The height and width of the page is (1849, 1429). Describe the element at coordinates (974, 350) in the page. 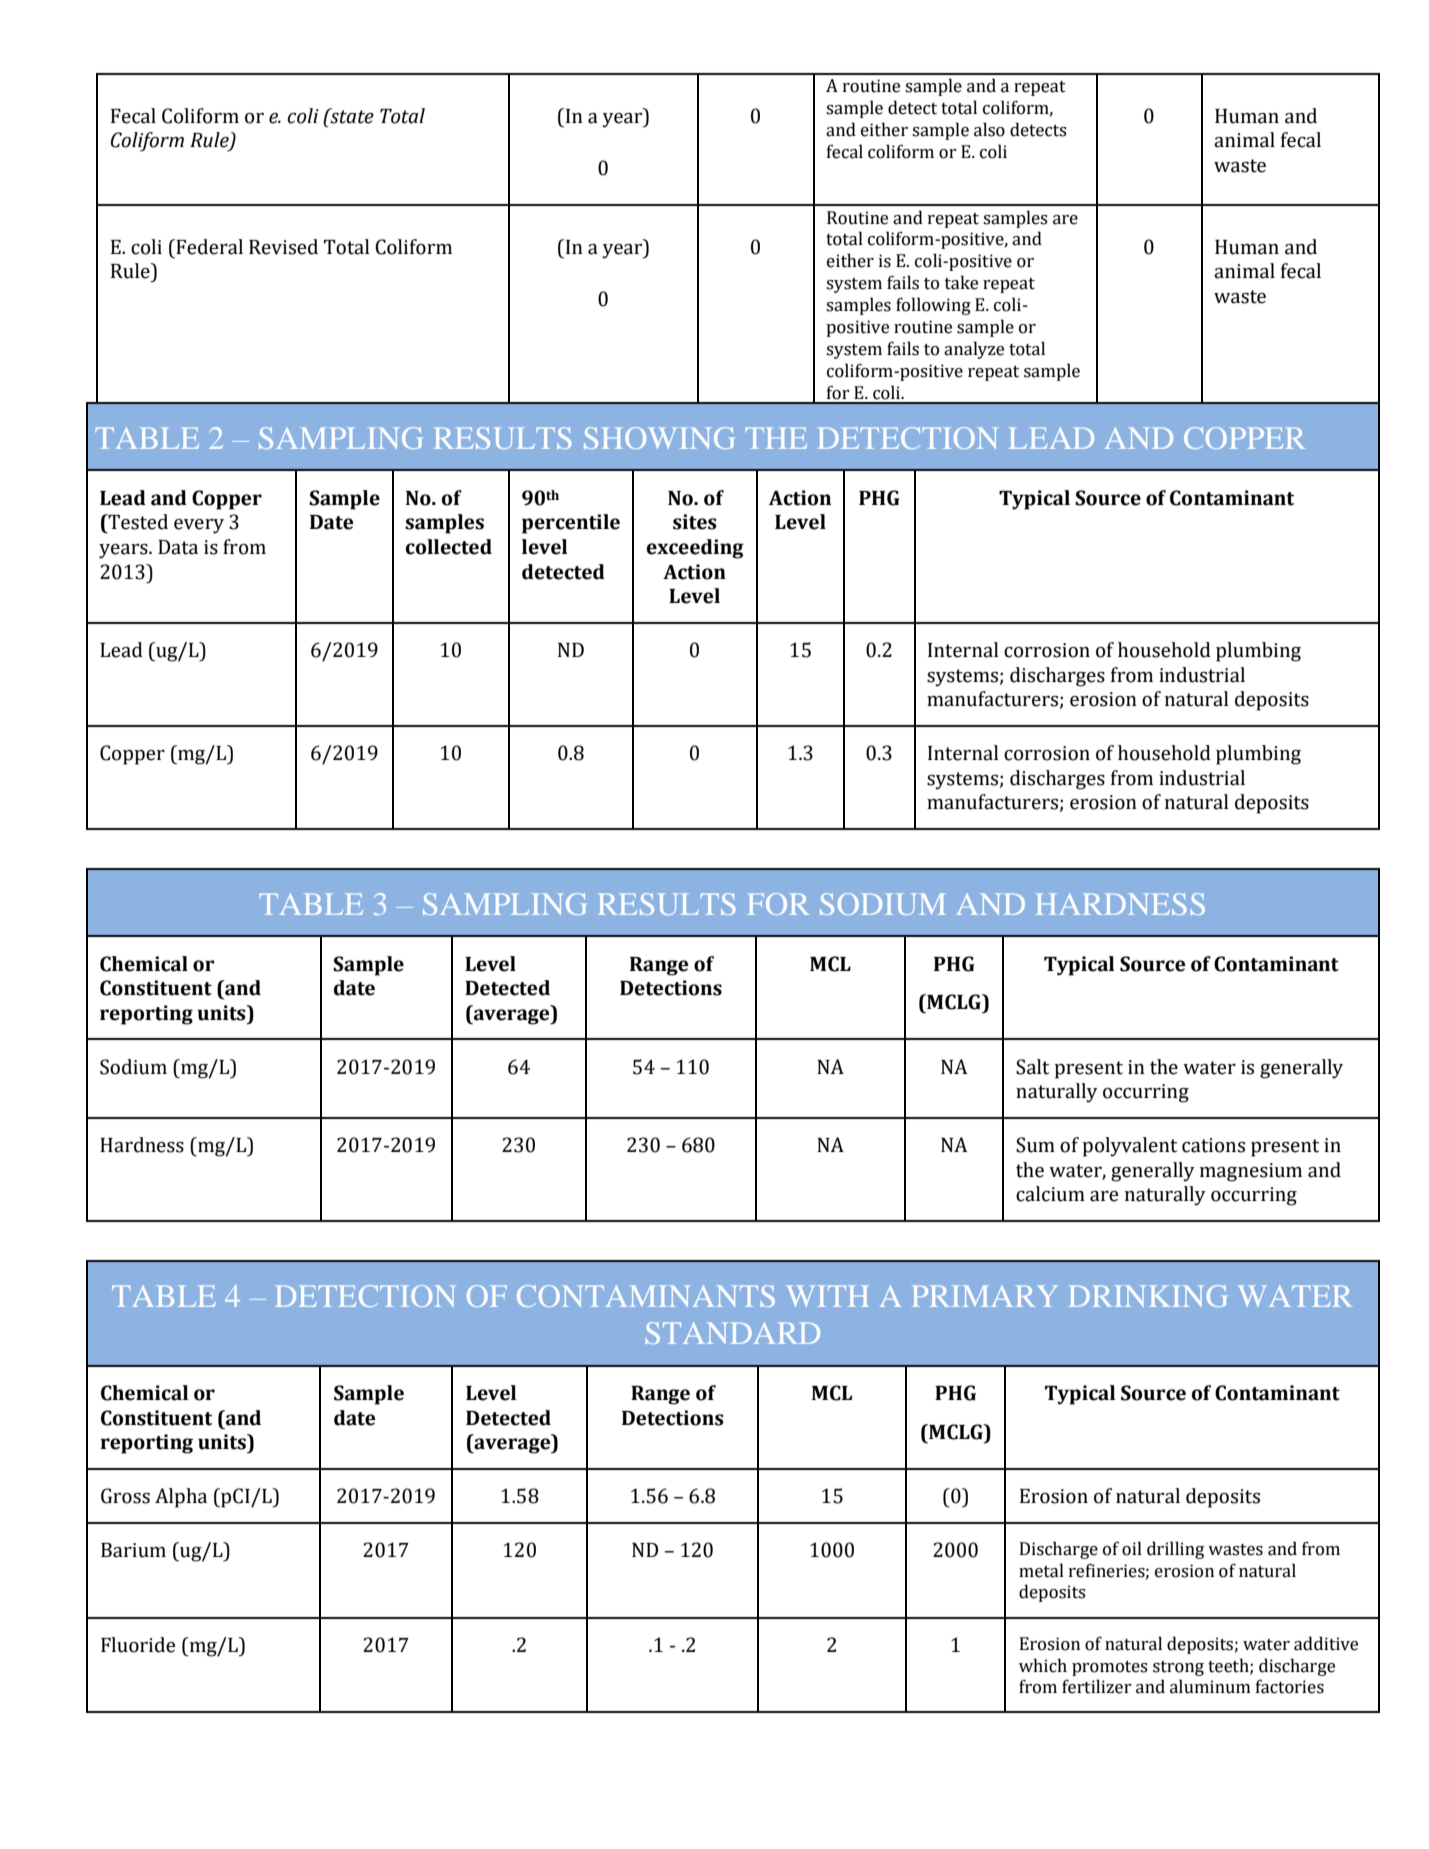

I see `analyze` at that location.
